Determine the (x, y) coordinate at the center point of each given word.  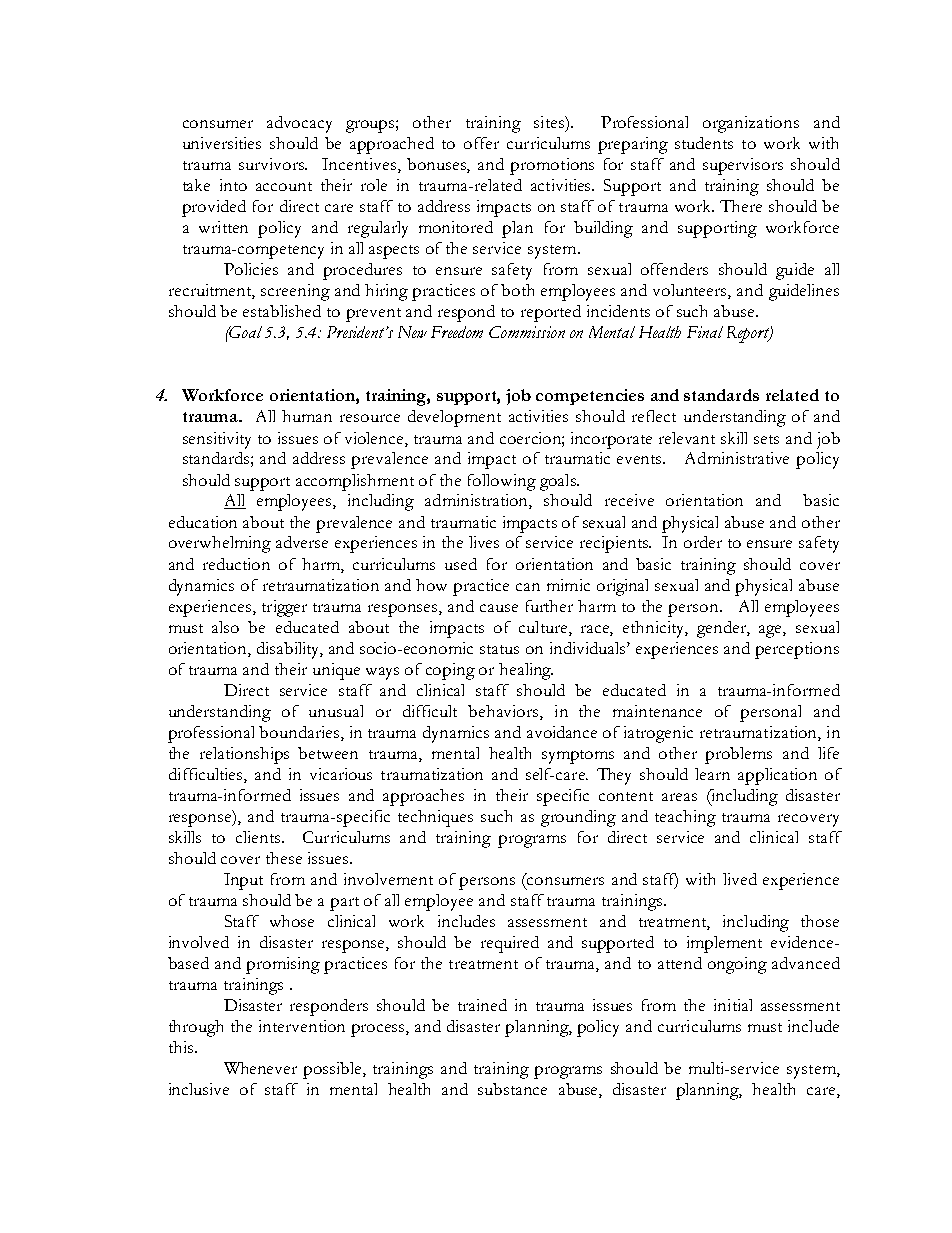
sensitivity (217, 440)
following (502, 482)
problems (738, 755)
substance (512, 1089)
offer (481, 143)
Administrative (737, 458)
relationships (244, 755)
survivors (273, 164)
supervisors (743, 166)
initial (733, 1005)
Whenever (260, 1068)
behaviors (504, 711)
